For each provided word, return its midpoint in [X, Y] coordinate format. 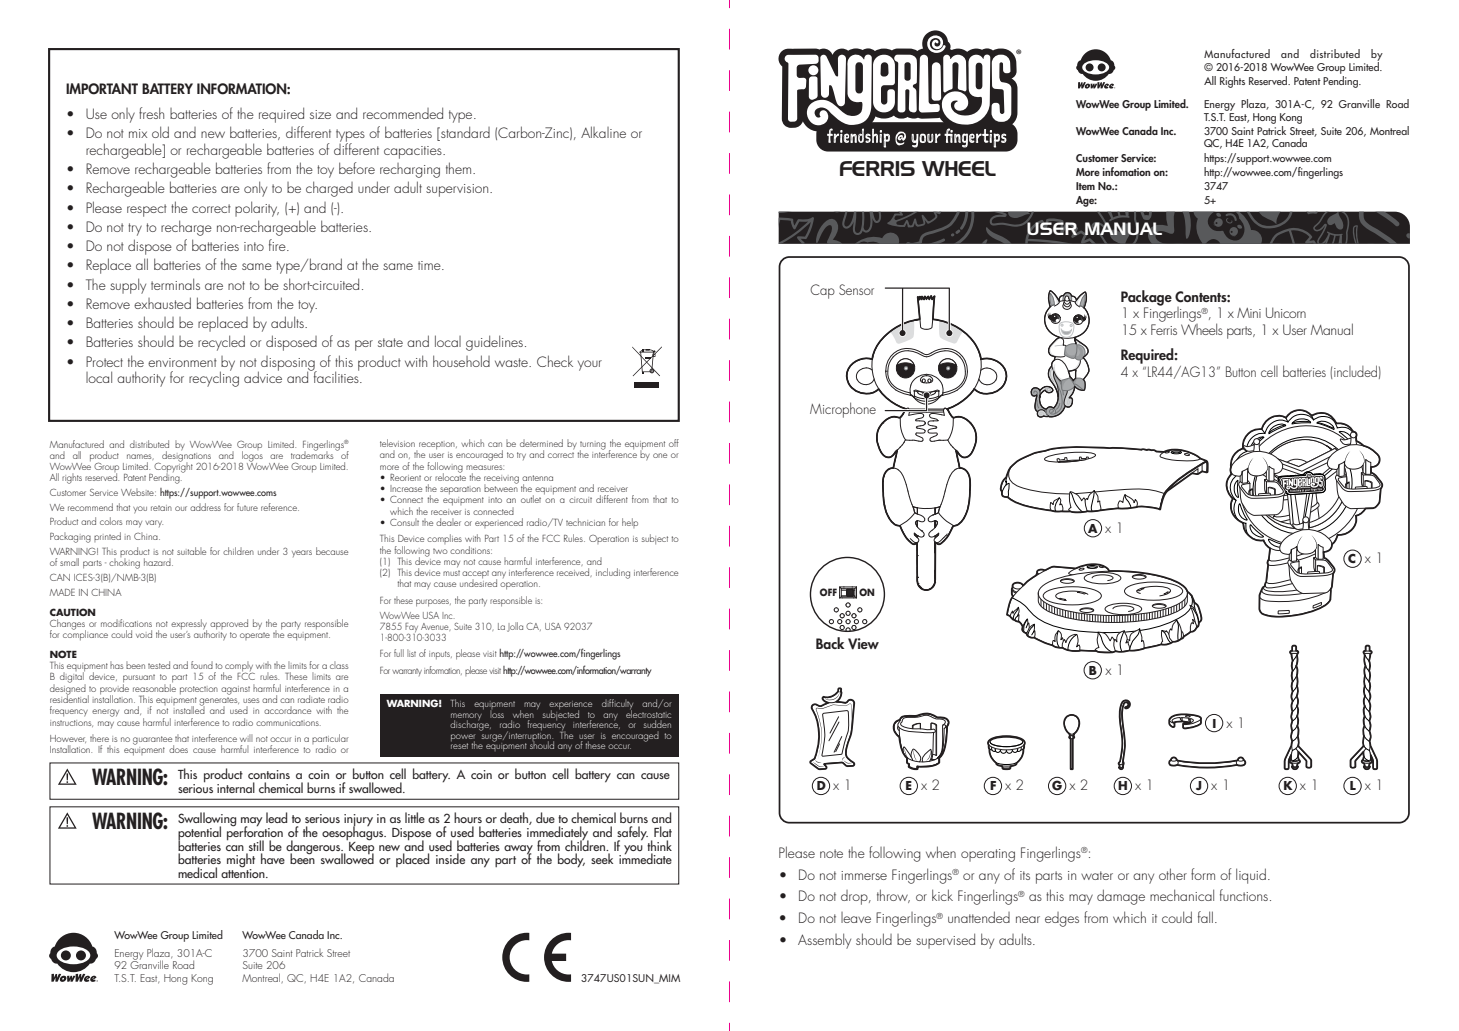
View [863, 644]
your [590, 365]
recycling [214, 378]
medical [197, 872]
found [202, 665]
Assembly [824, 941]
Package [1146, 299]
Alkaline [603, 132]
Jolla [515, 627]
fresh [151, 113]
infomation [1126, 171]
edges [1062, 919]
